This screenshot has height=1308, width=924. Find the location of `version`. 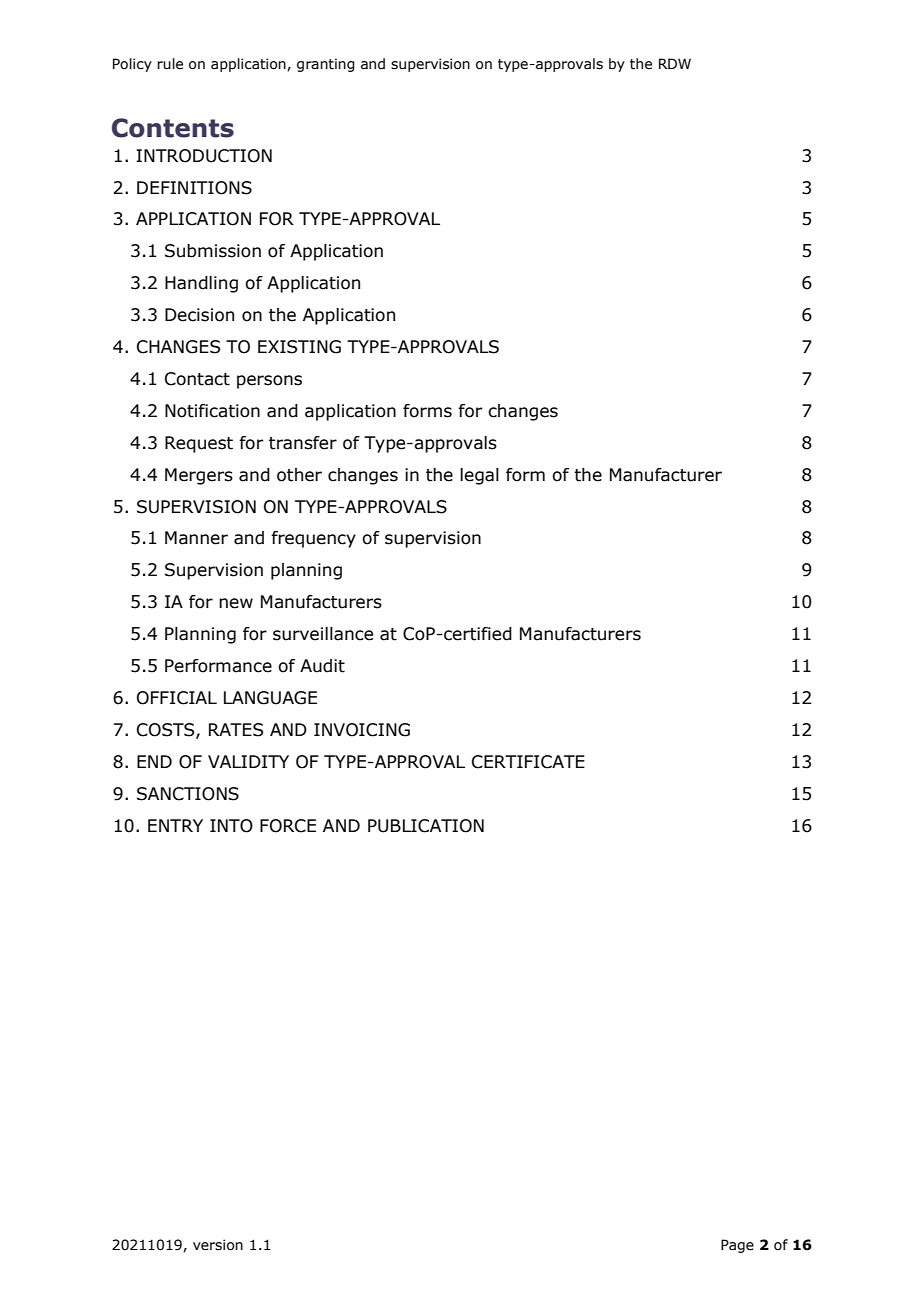

version is located at coordinates (218, 1245).
